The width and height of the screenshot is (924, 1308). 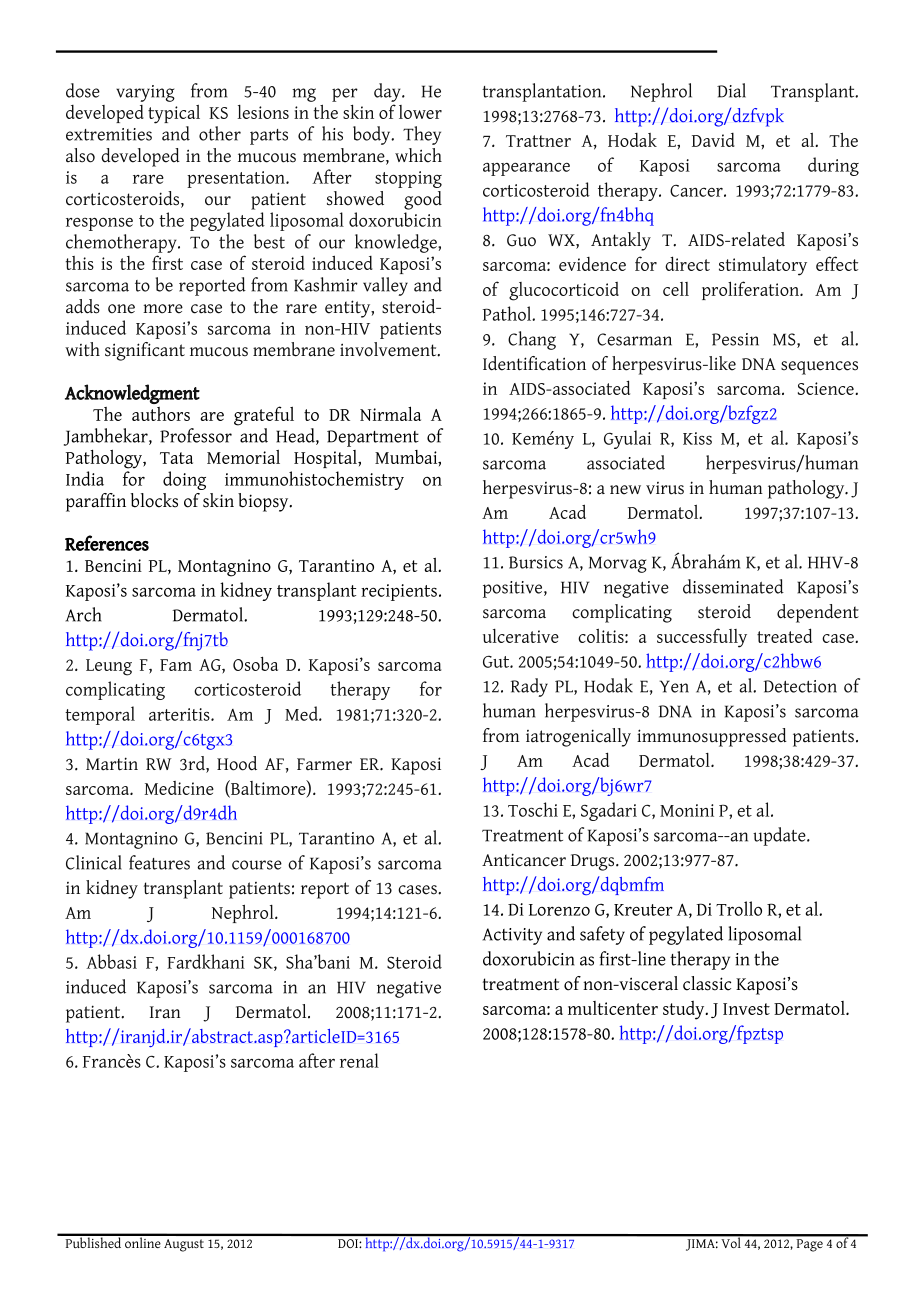 I want to click on They, so click(x=422, y=135).
